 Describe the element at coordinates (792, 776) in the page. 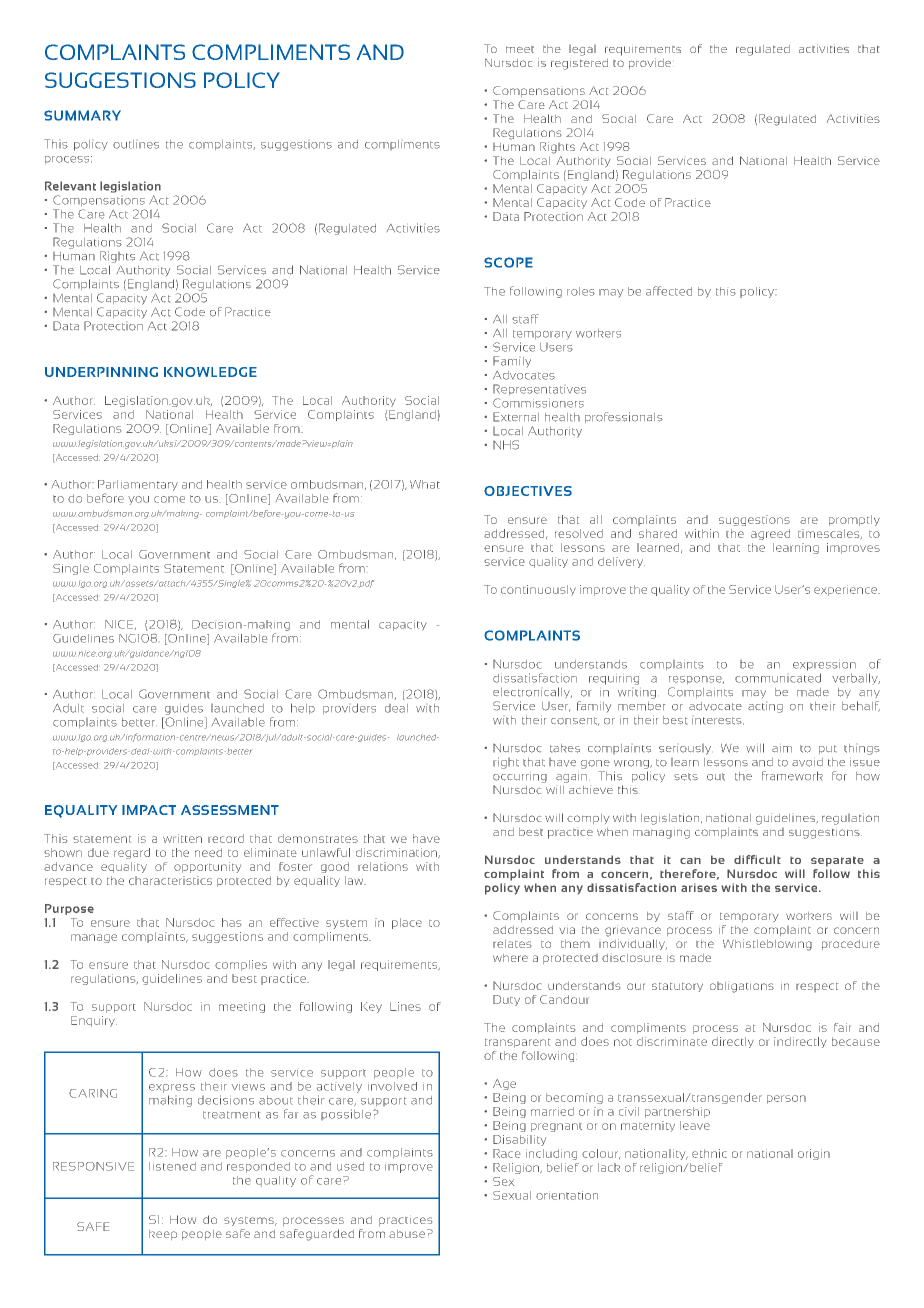

I see `framework` at that location.
